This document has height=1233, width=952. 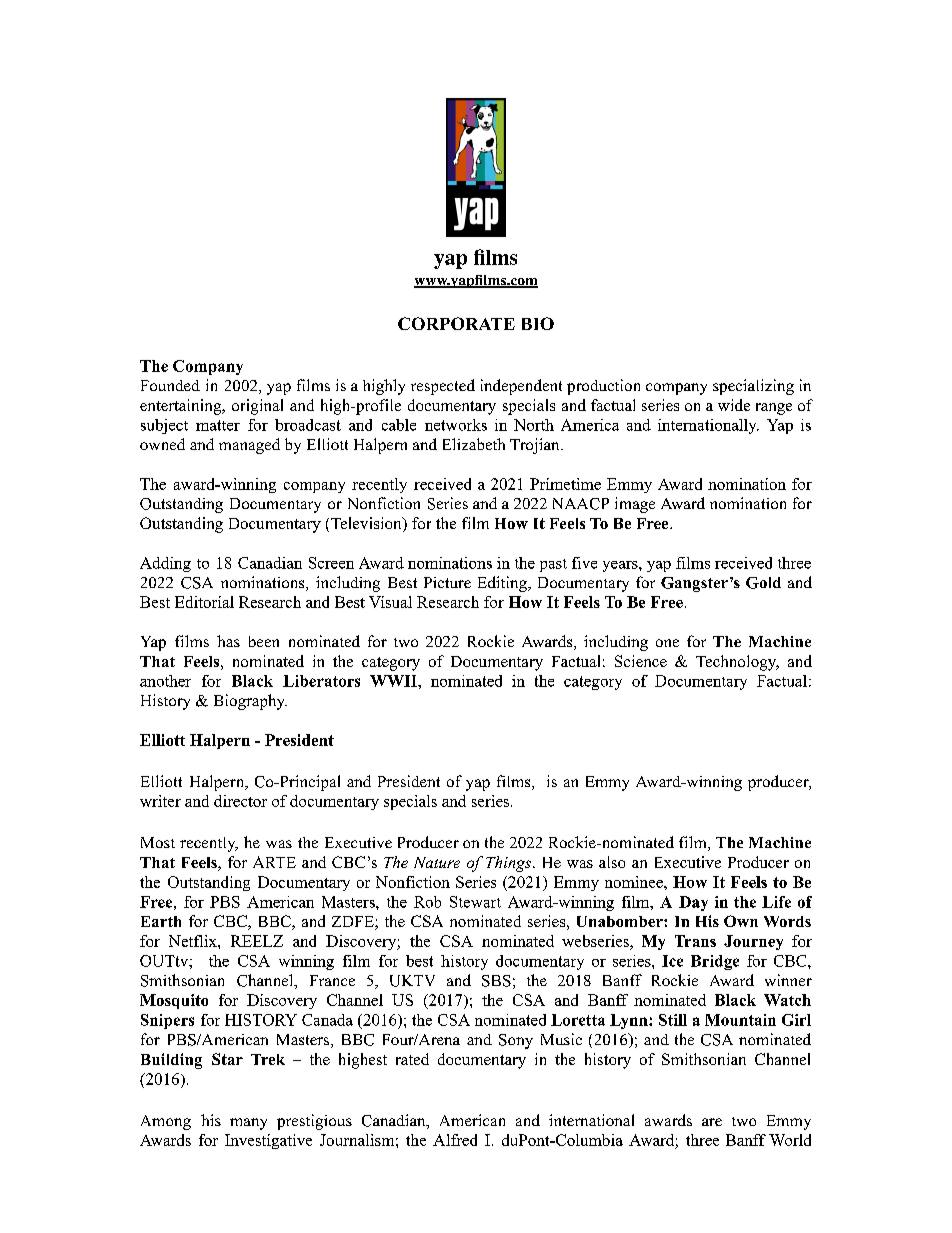 I want to click on Biography, so click(x=250, y=702).
